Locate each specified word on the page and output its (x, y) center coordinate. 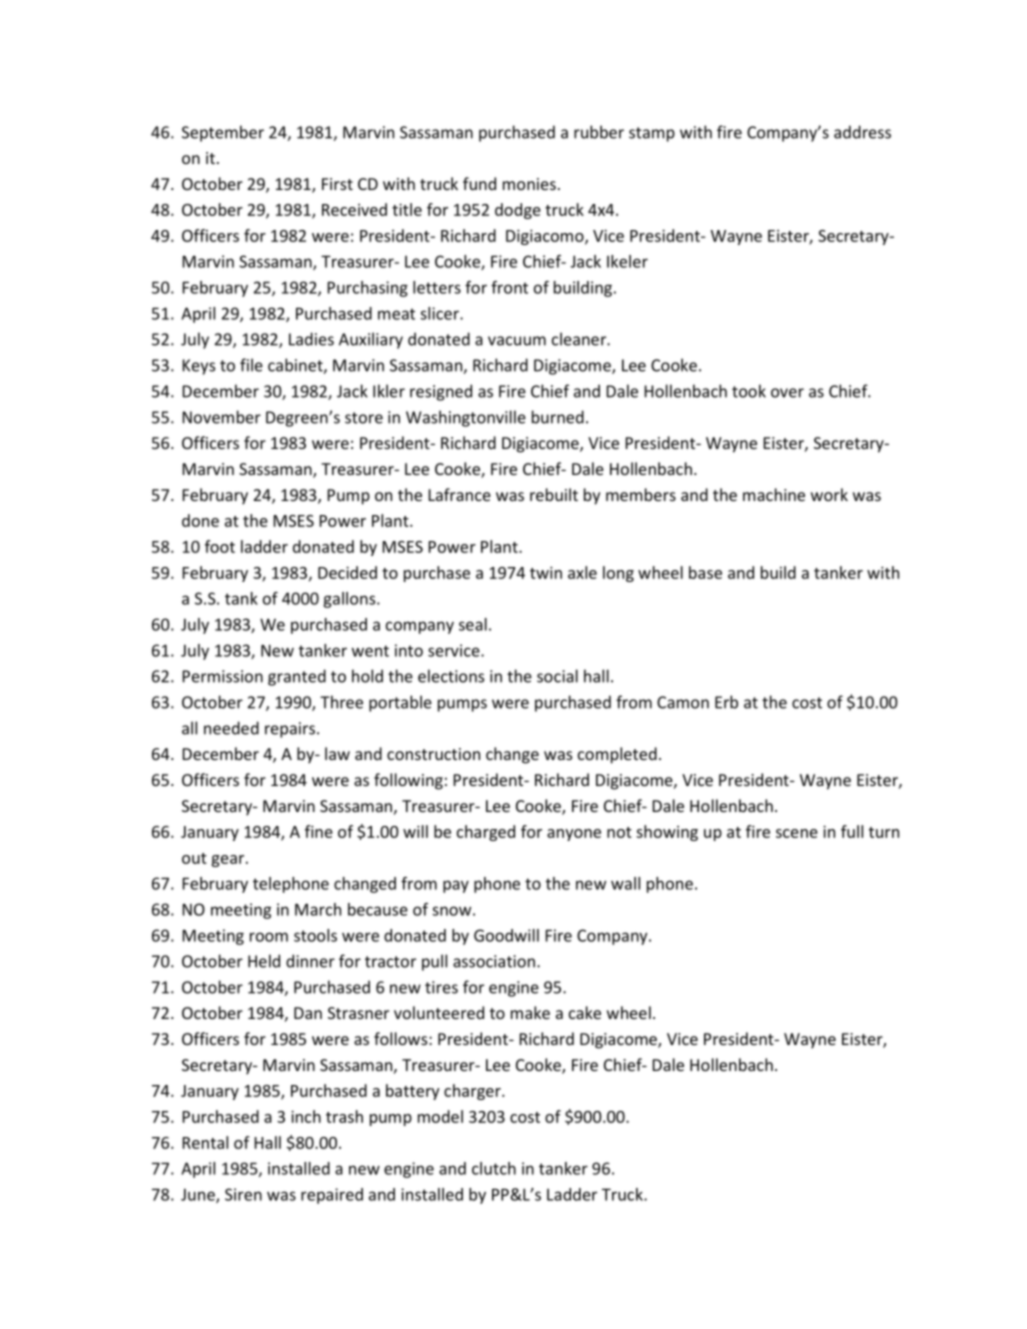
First (337, 184)
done (200, 520)
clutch (494, 1168)
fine (319, 831)
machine (774, 494)
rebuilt (554, 494)
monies (529, 184)
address (862, 132)
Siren (243, 1194)
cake (585, 1012)
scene (797, 833)
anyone (574, 835)
